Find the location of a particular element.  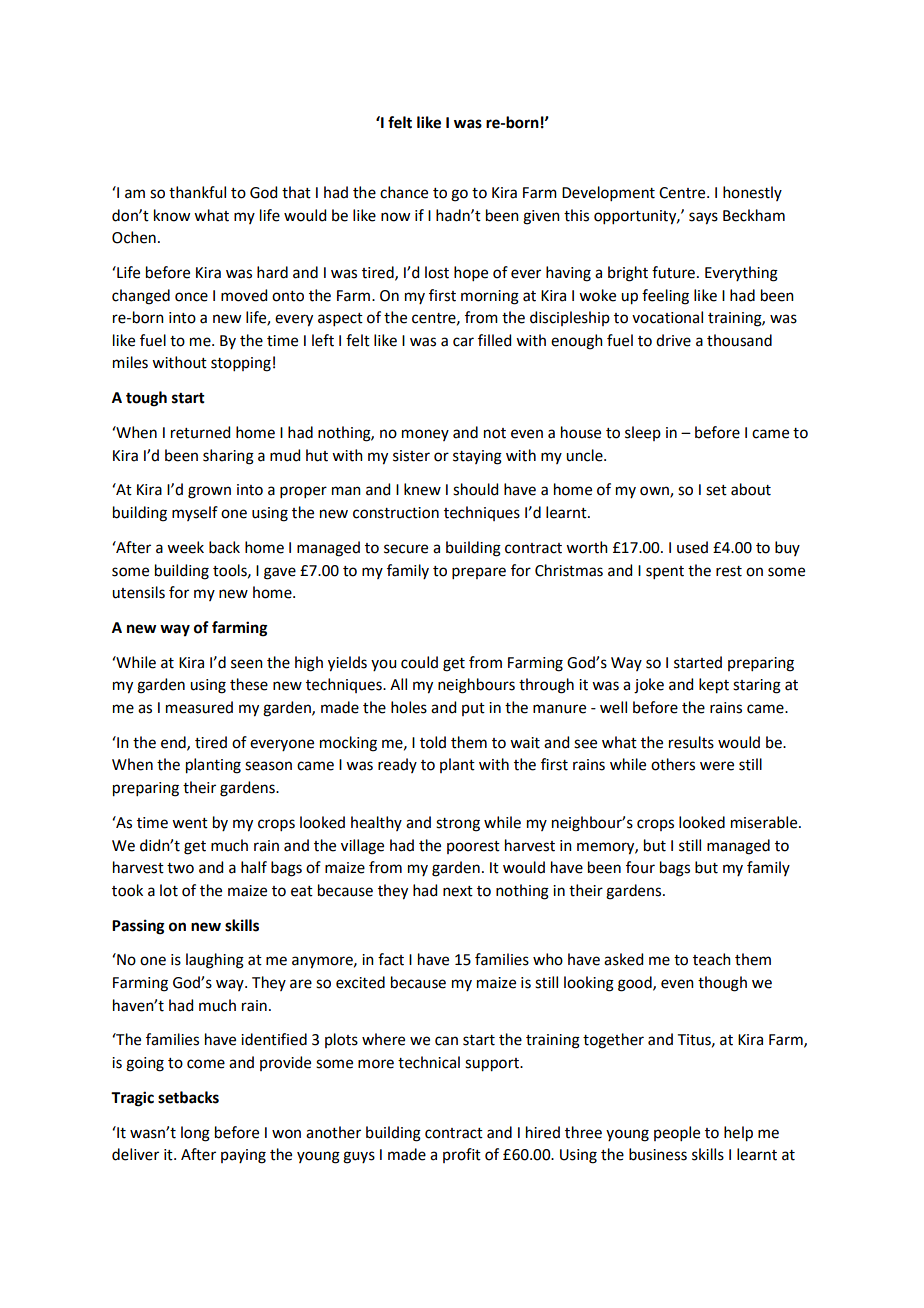

says is located at coordinates (703, 218).
